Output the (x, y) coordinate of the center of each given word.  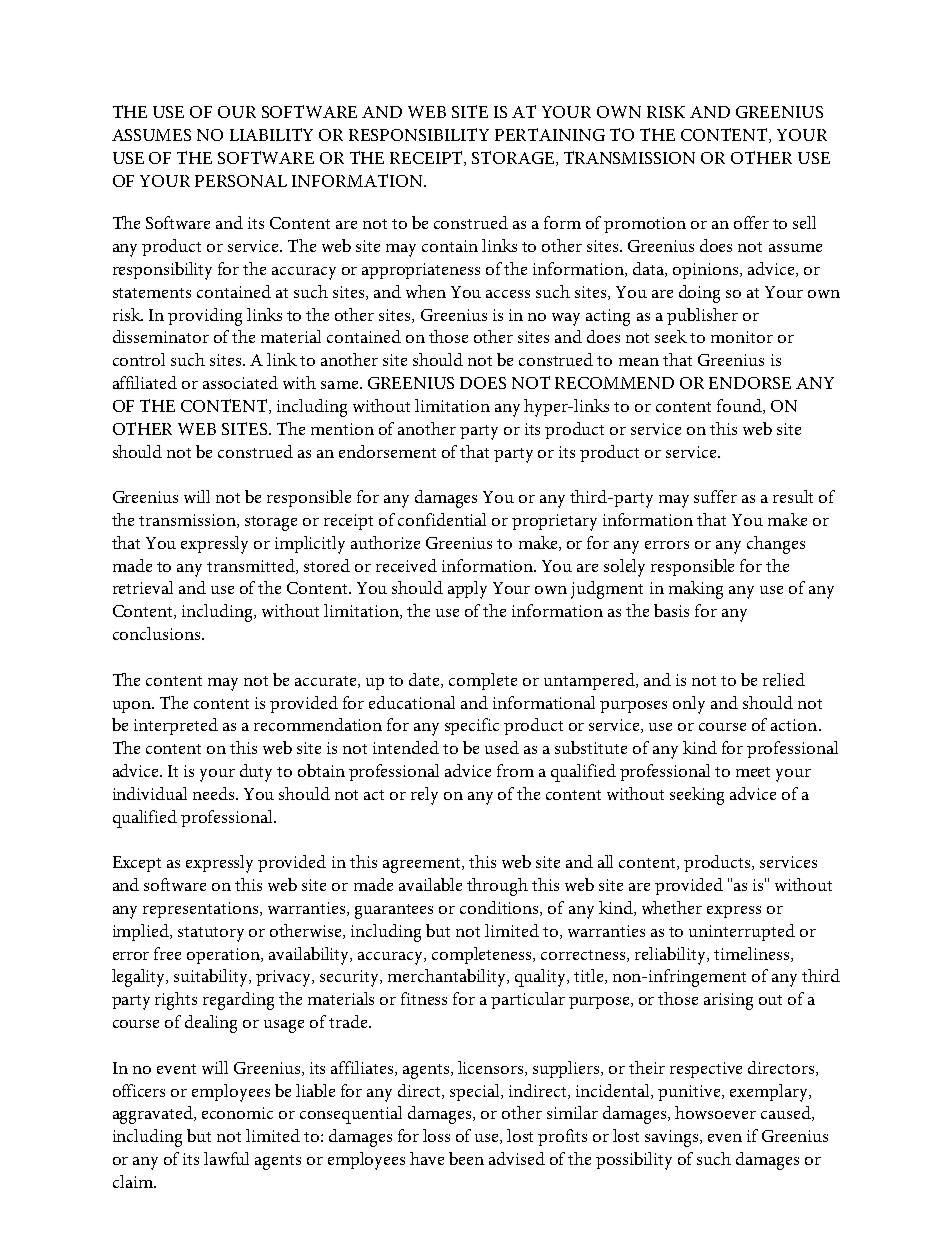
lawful (226, 1158)
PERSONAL (241, 181)
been (466, 1158)
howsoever (715, 1112)
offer (751, 222)
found (740, 406)
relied (784, 679)
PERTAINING (550, 134)
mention (342, 429)
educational (412, 702)
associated (240, 382)
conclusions (158, 633)
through (497, 887)
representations (202, 910)
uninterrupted (742, 932)
